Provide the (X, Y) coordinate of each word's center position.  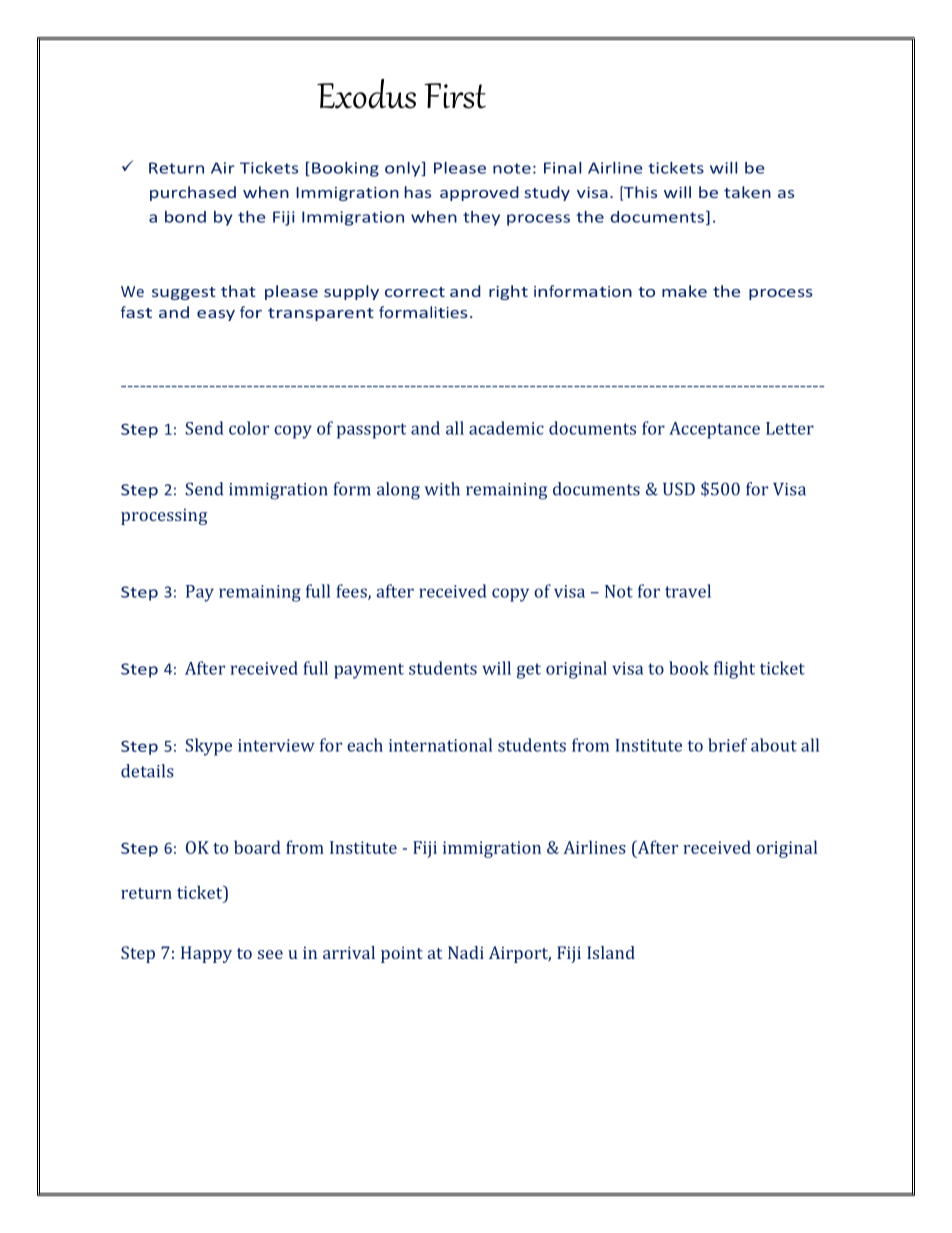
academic (506, 428)
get (529, 671)
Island (611, 952)
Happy (206, 954)
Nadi (466, 952)
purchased (193, 193)
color (249, 428)
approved (479, 193)
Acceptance (714, 430)
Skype (208, 747)
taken (747, 192)
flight (734, 670)
